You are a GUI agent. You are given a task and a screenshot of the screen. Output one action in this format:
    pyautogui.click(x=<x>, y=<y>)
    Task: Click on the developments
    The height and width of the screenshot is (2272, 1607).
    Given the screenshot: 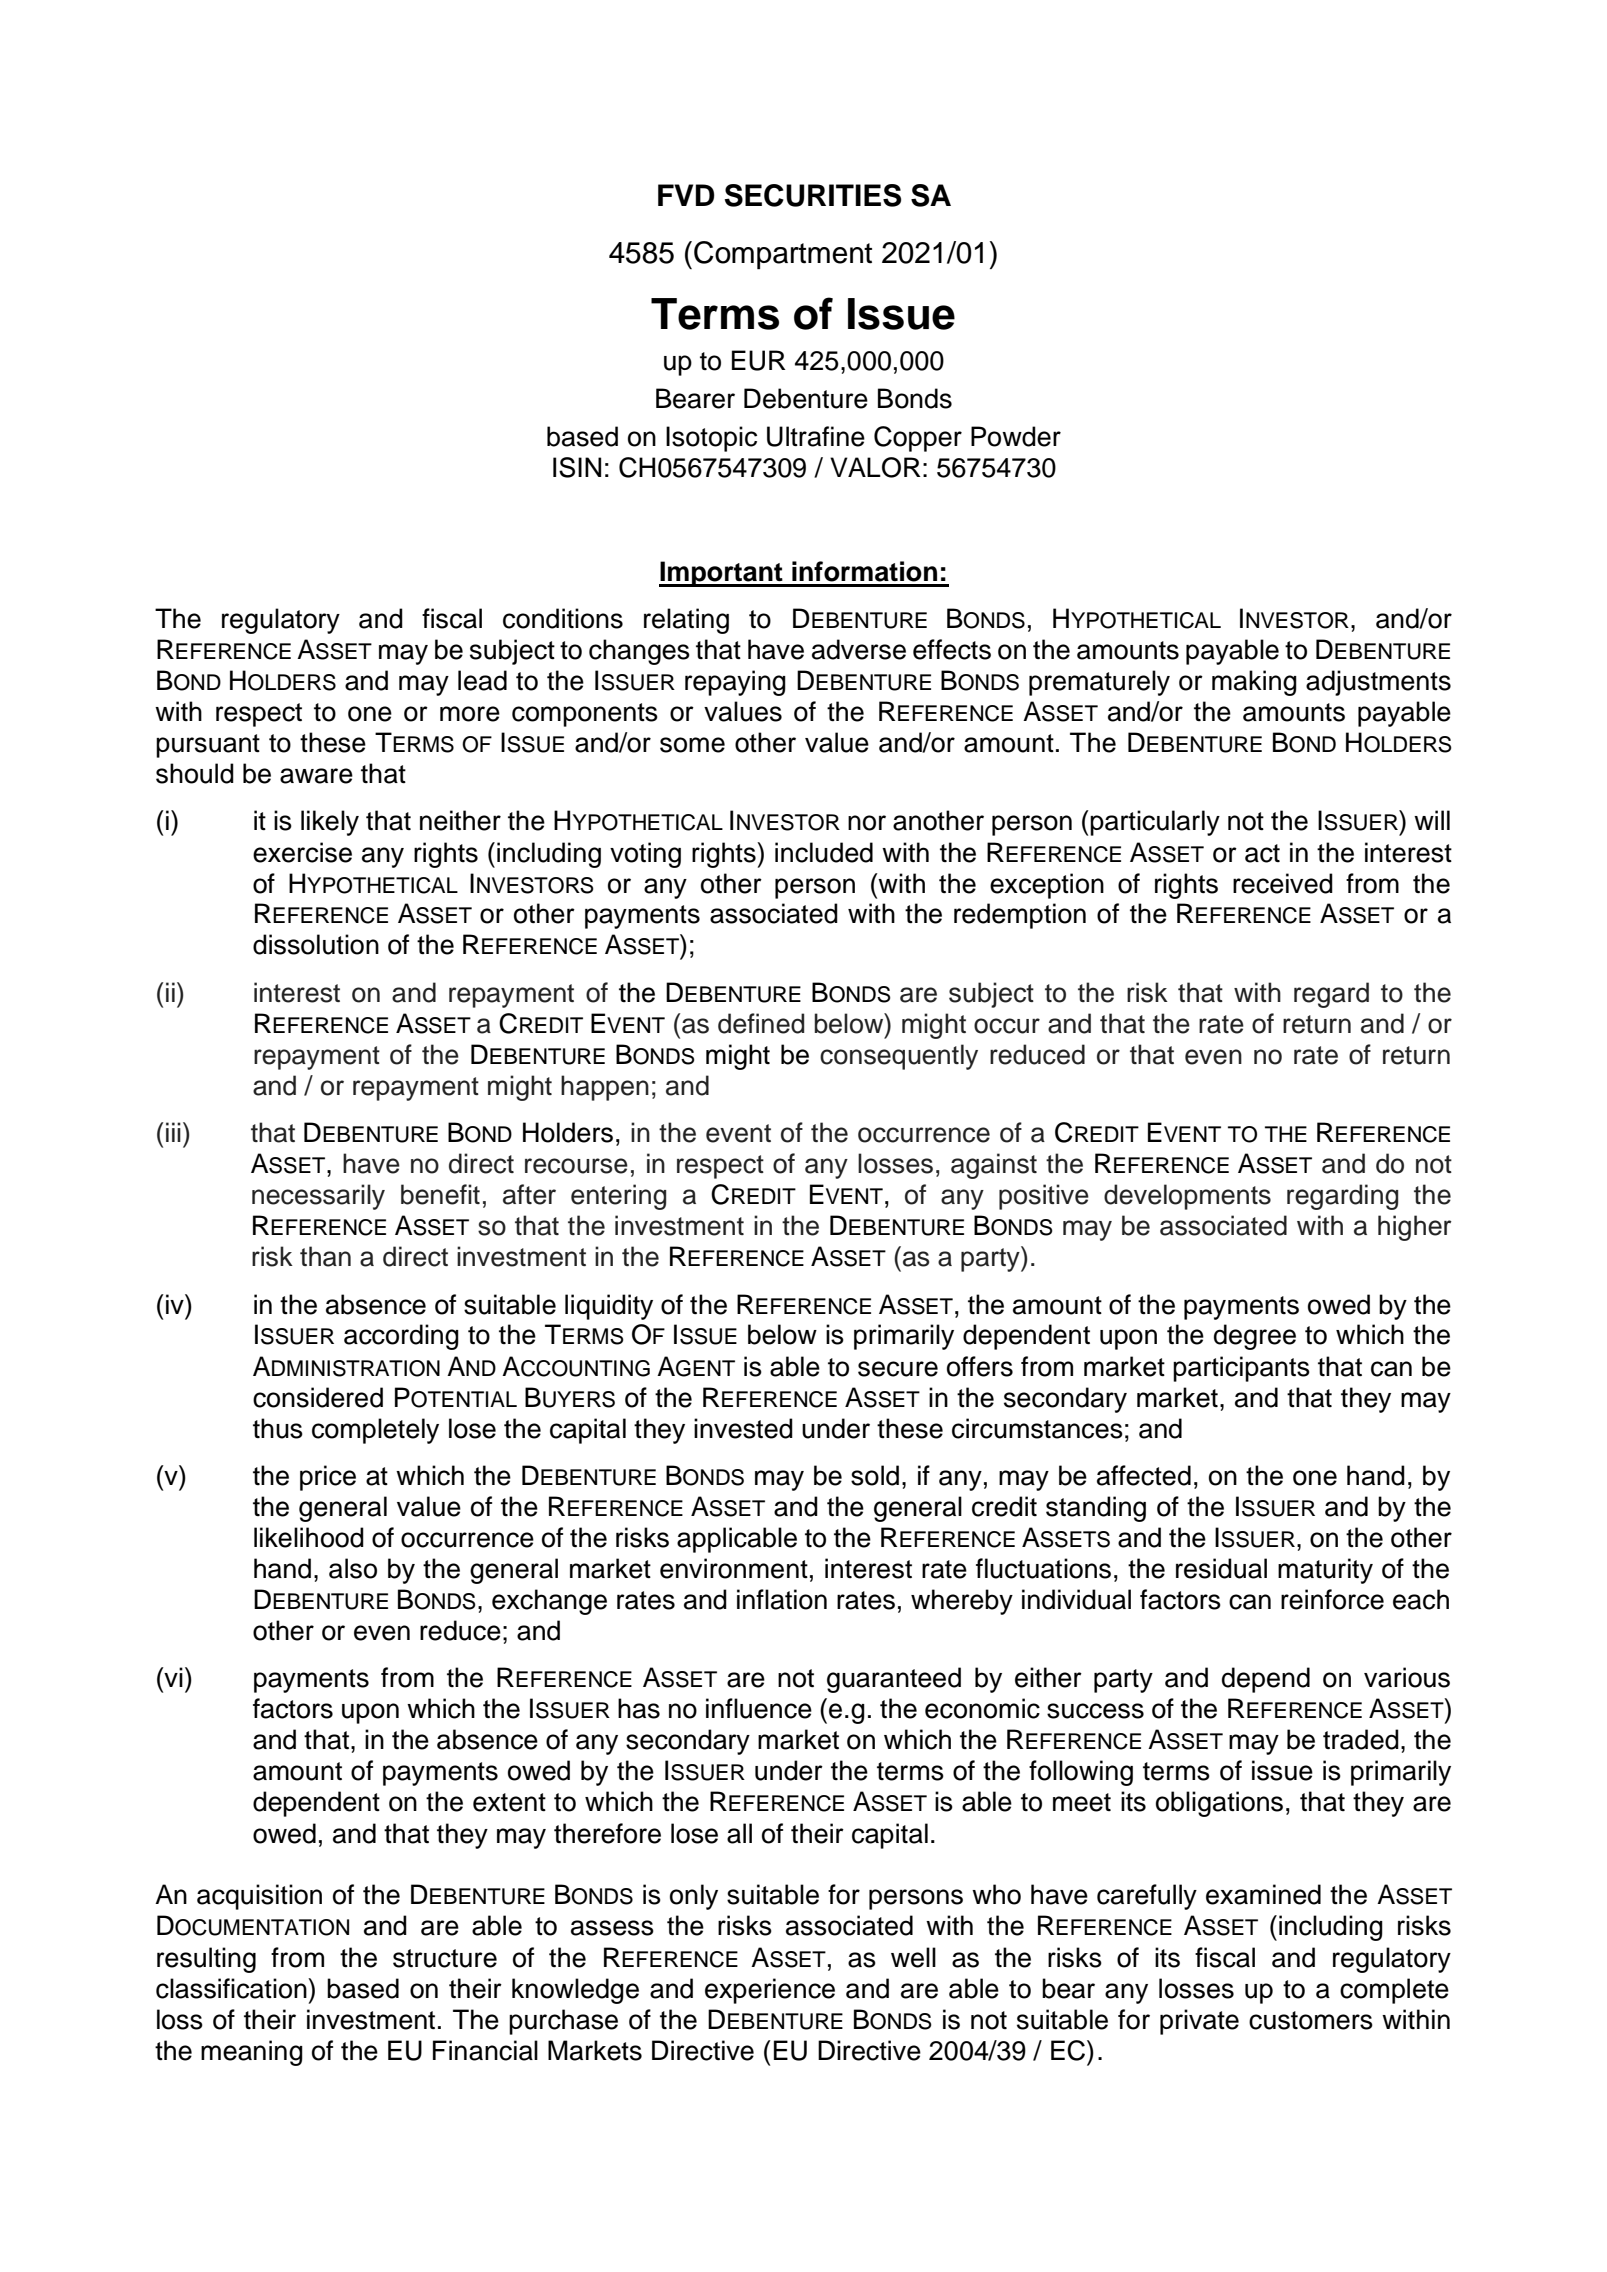 What is the action you would take?
    pyautogui.click(x=1187, y=1197)
